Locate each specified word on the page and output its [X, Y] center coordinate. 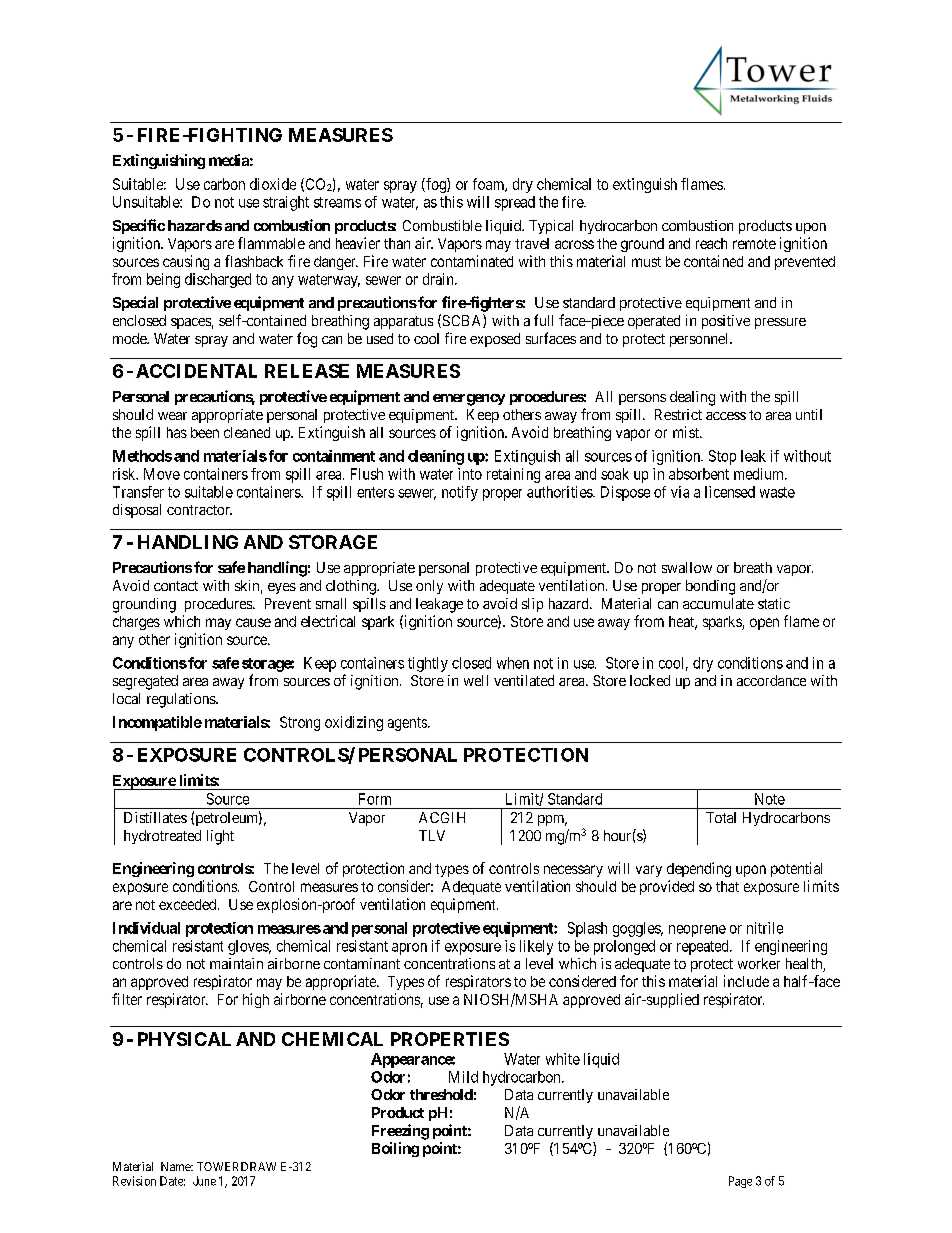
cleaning [436, 457]
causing [186, 262]
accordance [771, 680]
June [204, 1181]
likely [536, 947]
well [476, 680]
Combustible [442, 225]
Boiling [395, 1149]
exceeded [189, 904]
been [205, 432]
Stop [722, 457]
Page [740, 1182]
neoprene [697, 931]
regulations [182, 700]
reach [711, 243]
